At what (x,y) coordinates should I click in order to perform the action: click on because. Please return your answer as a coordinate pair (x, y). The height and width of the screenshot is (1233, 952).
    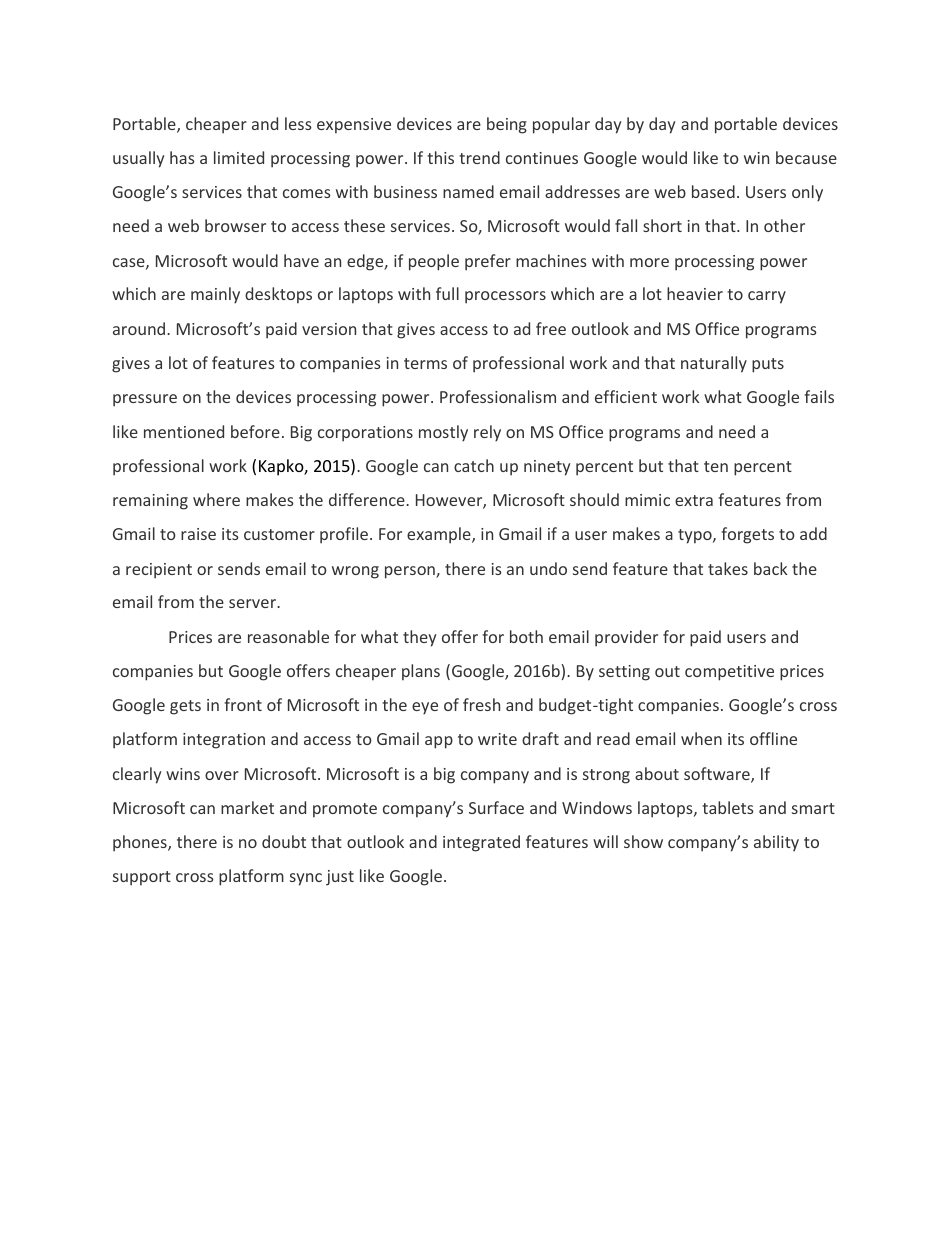
    Looking at the image, I should click on (806, 157).
